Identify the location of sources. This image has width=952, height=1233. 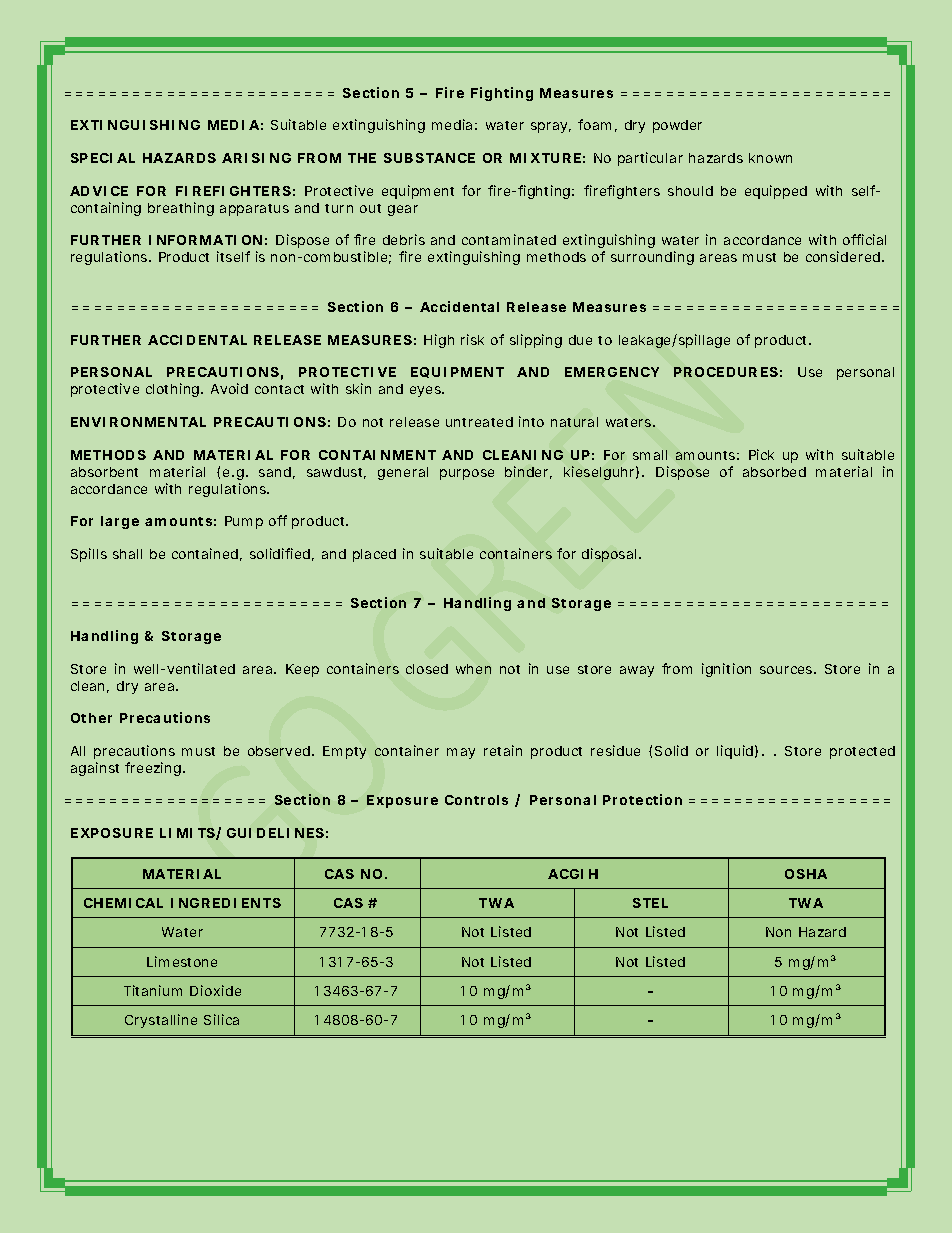
(788, 670).
